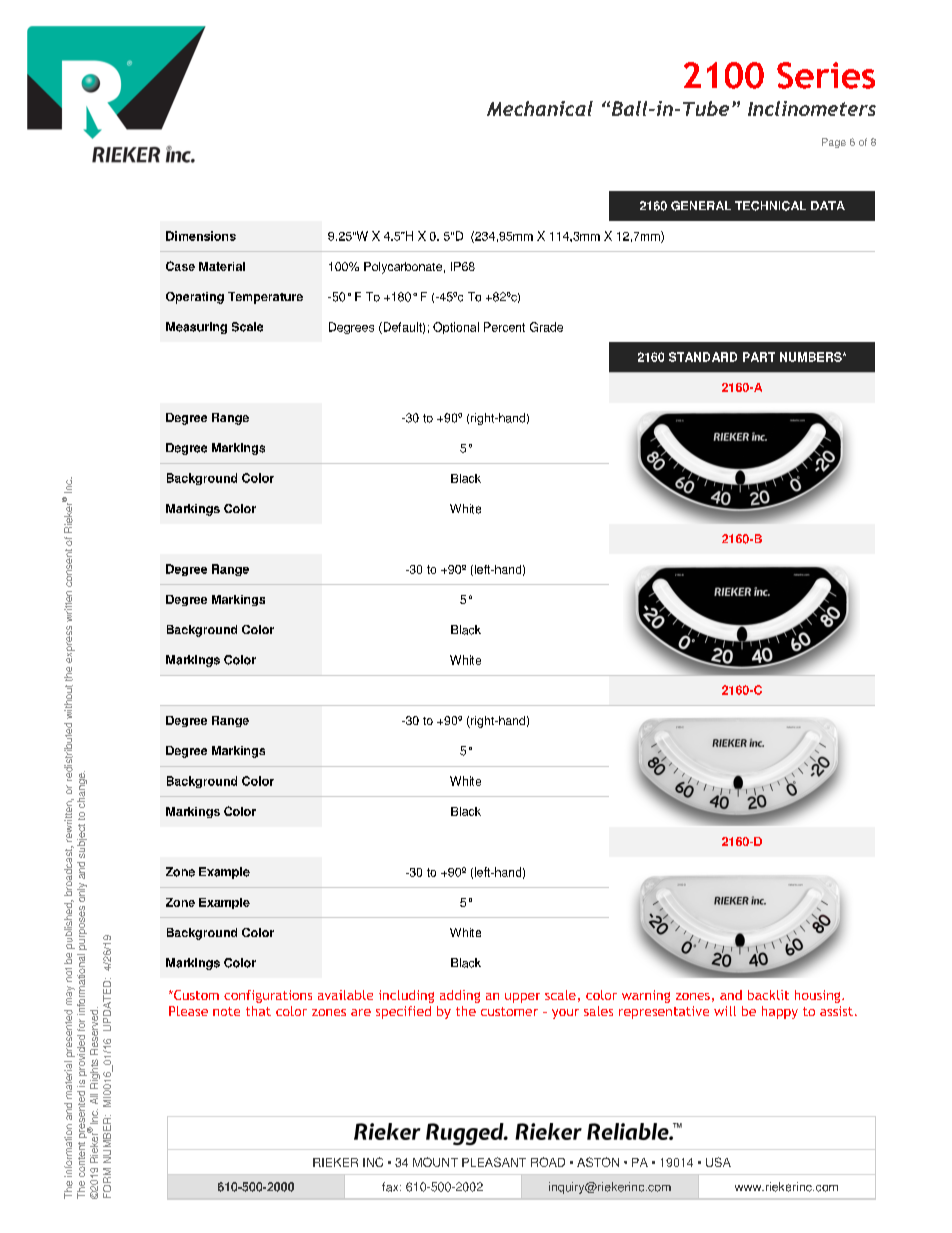 The width and height of the document is (952, 1233). What do you see at coordinates (196, 328) in the document?
I see `Measuring` at bounding box center [196, 328].
